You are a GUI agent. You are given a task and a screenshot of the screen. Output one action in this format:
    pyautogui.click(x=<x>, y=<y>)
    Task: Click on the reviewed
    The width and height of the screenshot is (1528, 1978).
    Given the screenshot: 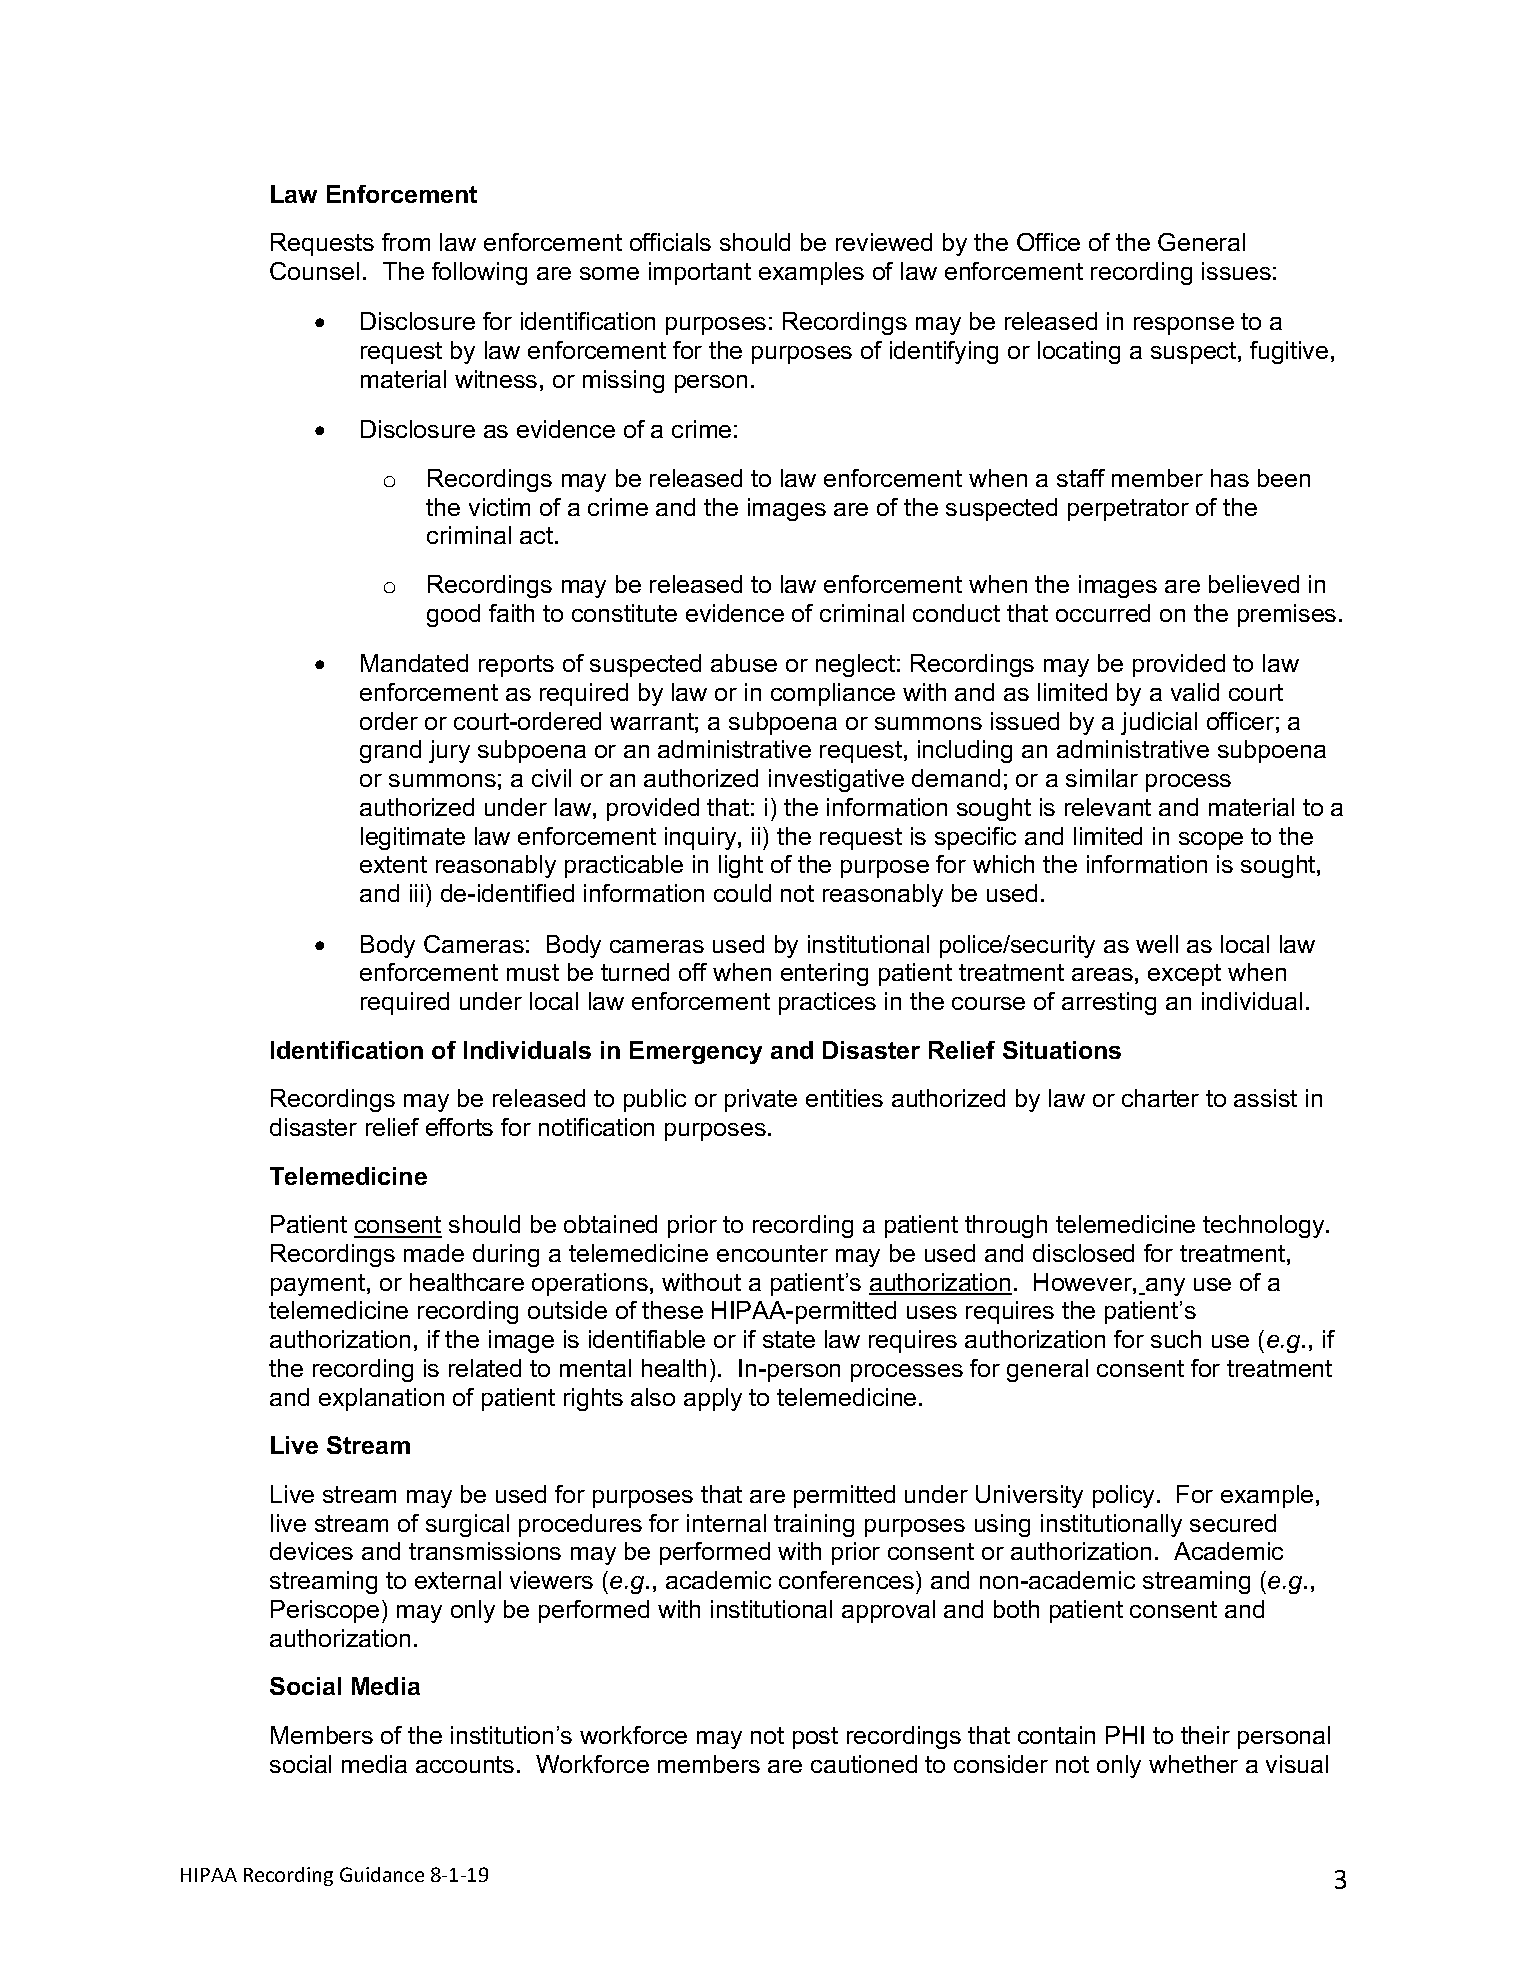 What is the action you would take?
    pyautogui.click(x=884, y=242)
